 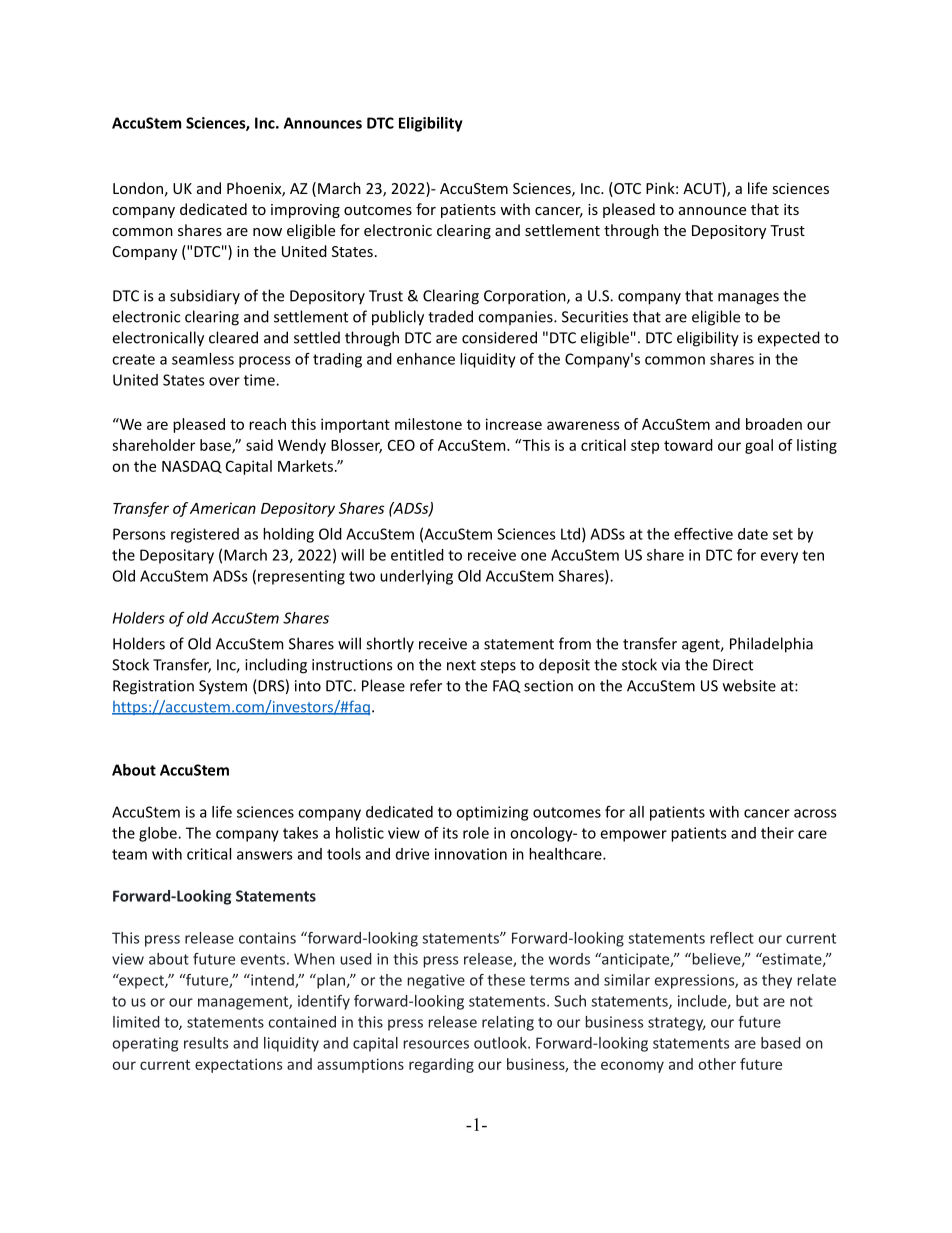 What do you see at coordinates (206, 1043) in the screenshot?
I see `results` at bounding box center [206, 1043].
